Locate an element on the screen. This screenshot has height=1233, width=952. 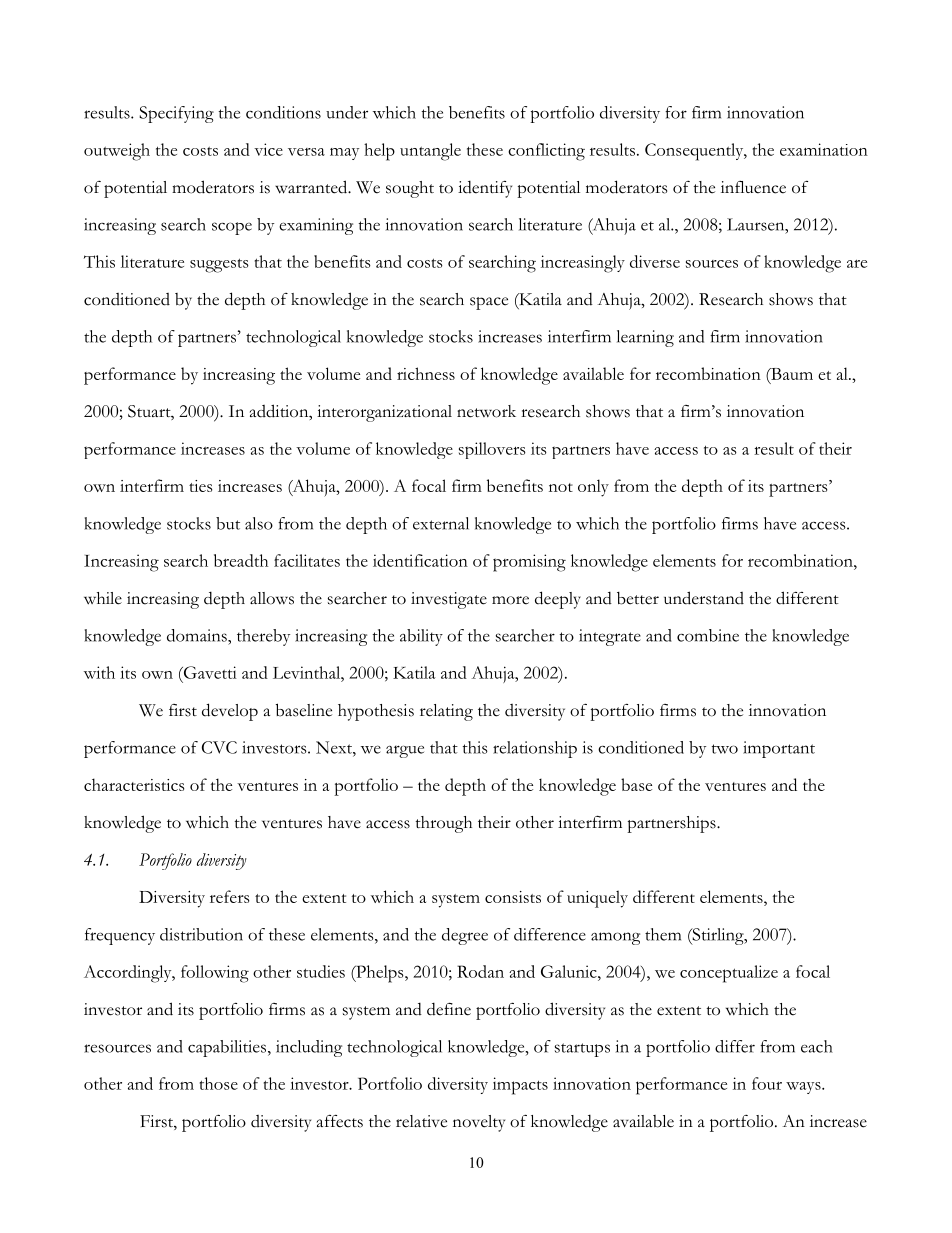
impacts is located at coordinates (520, 1086).
